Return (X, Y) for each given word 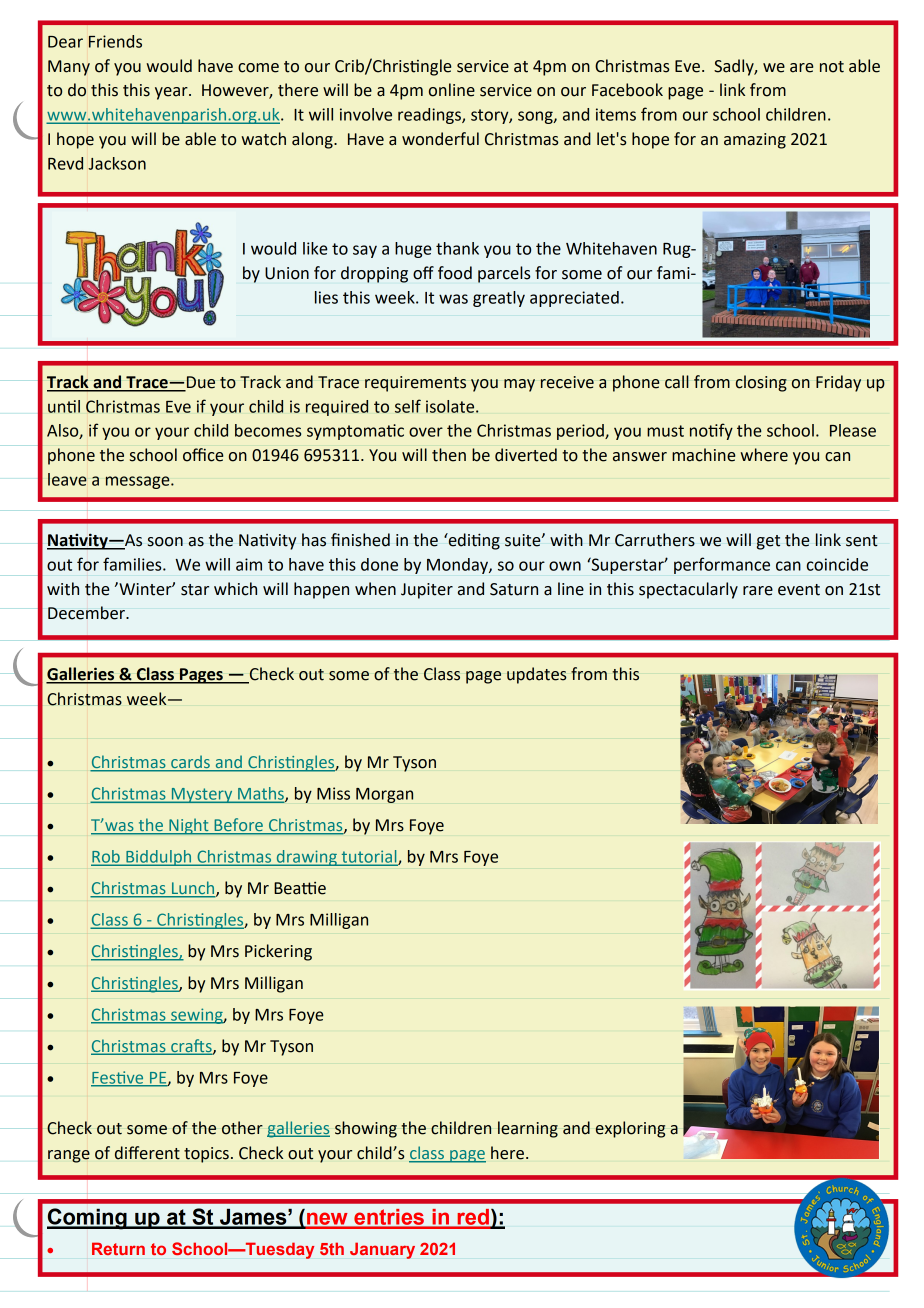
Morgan (384, 795)
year (172, 93)
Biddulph (159, 858)
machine (703, 455)
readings (430, 116)
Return (118, 1248)
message (138, 482)
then (449, 455)
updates (536, 675)
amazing (755, 141)
